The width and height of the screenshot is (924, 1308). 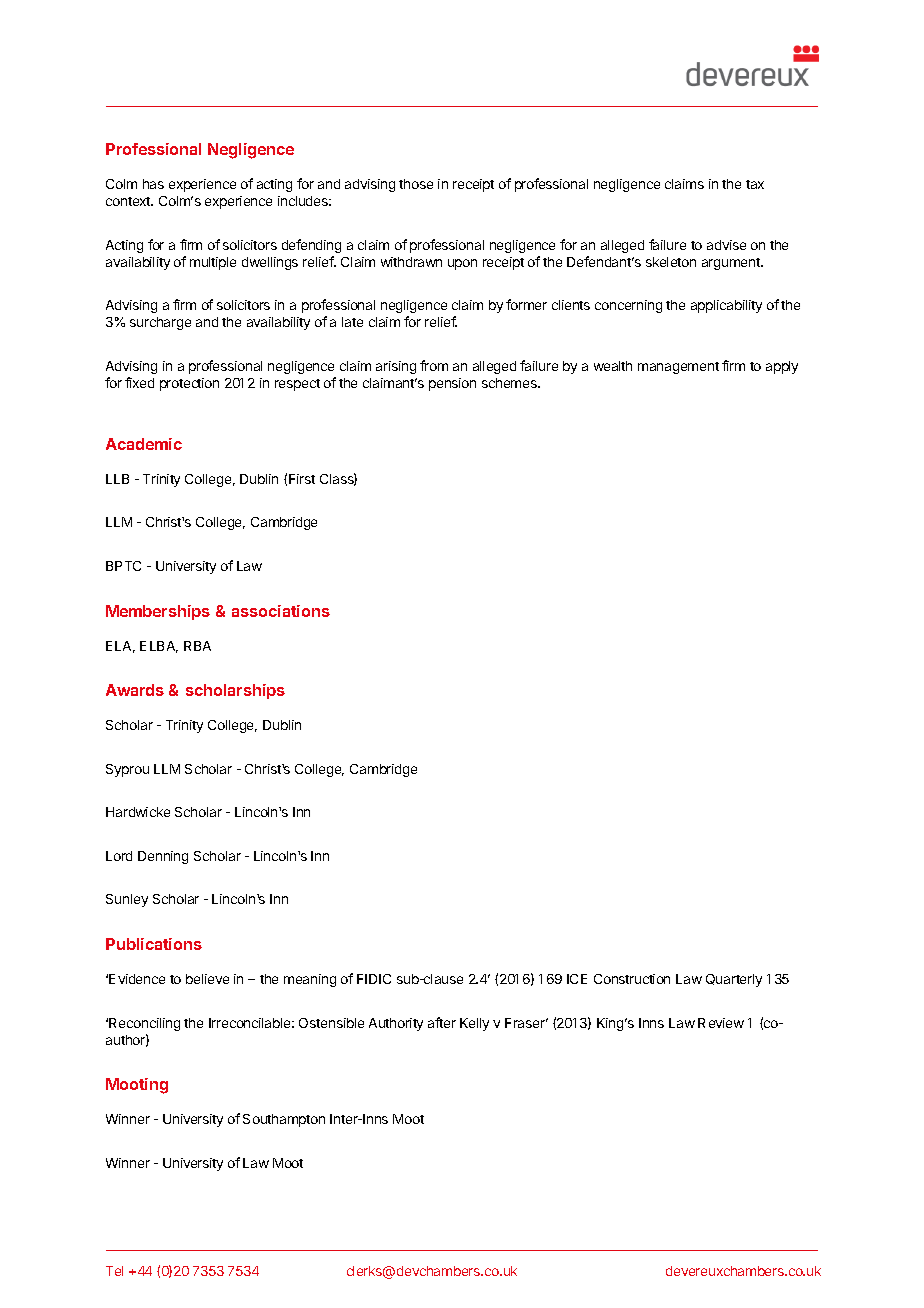 What do you see at coordinates (281, 611) in the screenshot?
I see `associations` at bounding box center [281, 611].
